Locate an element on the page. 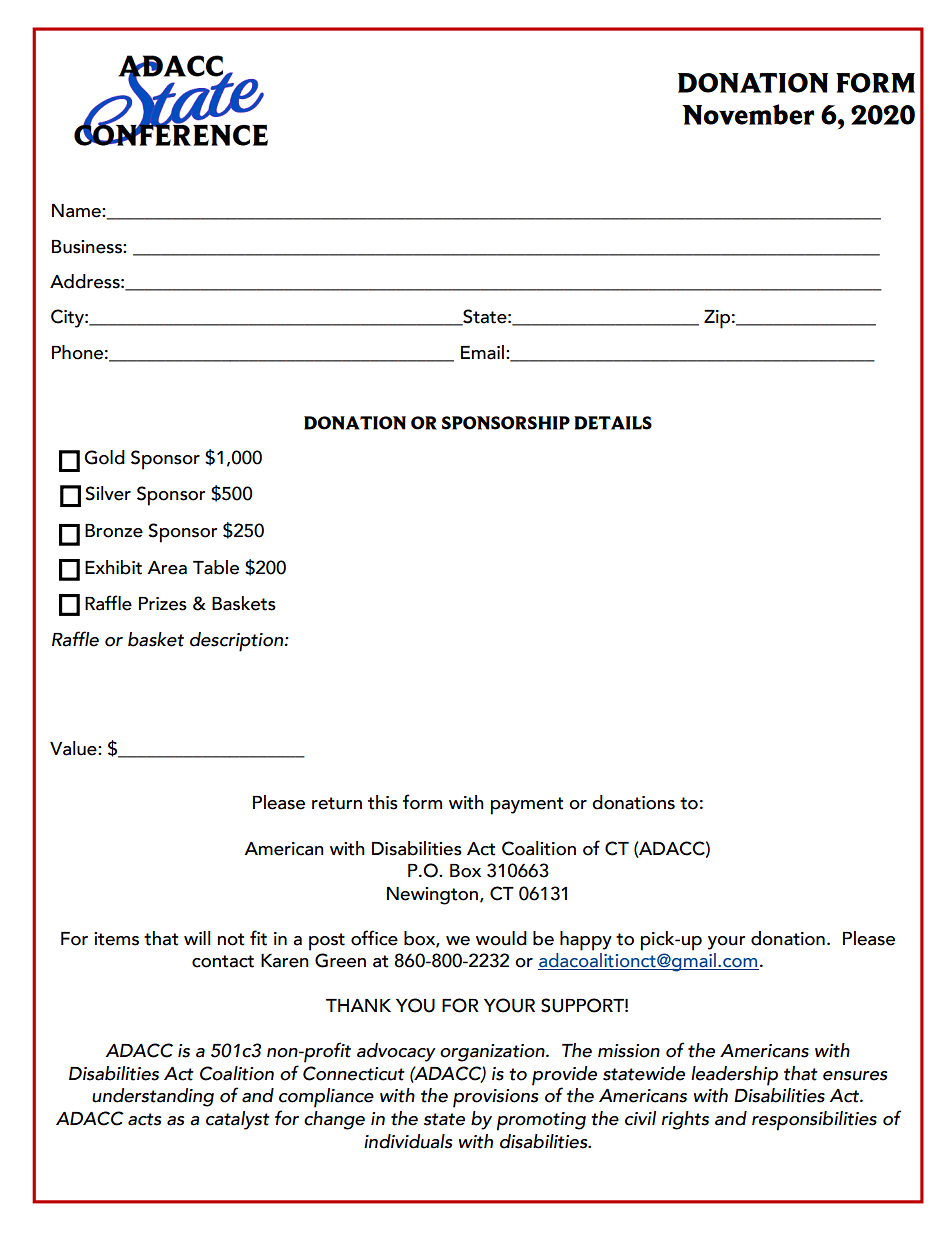 The width and height of the image is (952, 1233). provisions is located at coordinates (495, 1098).
